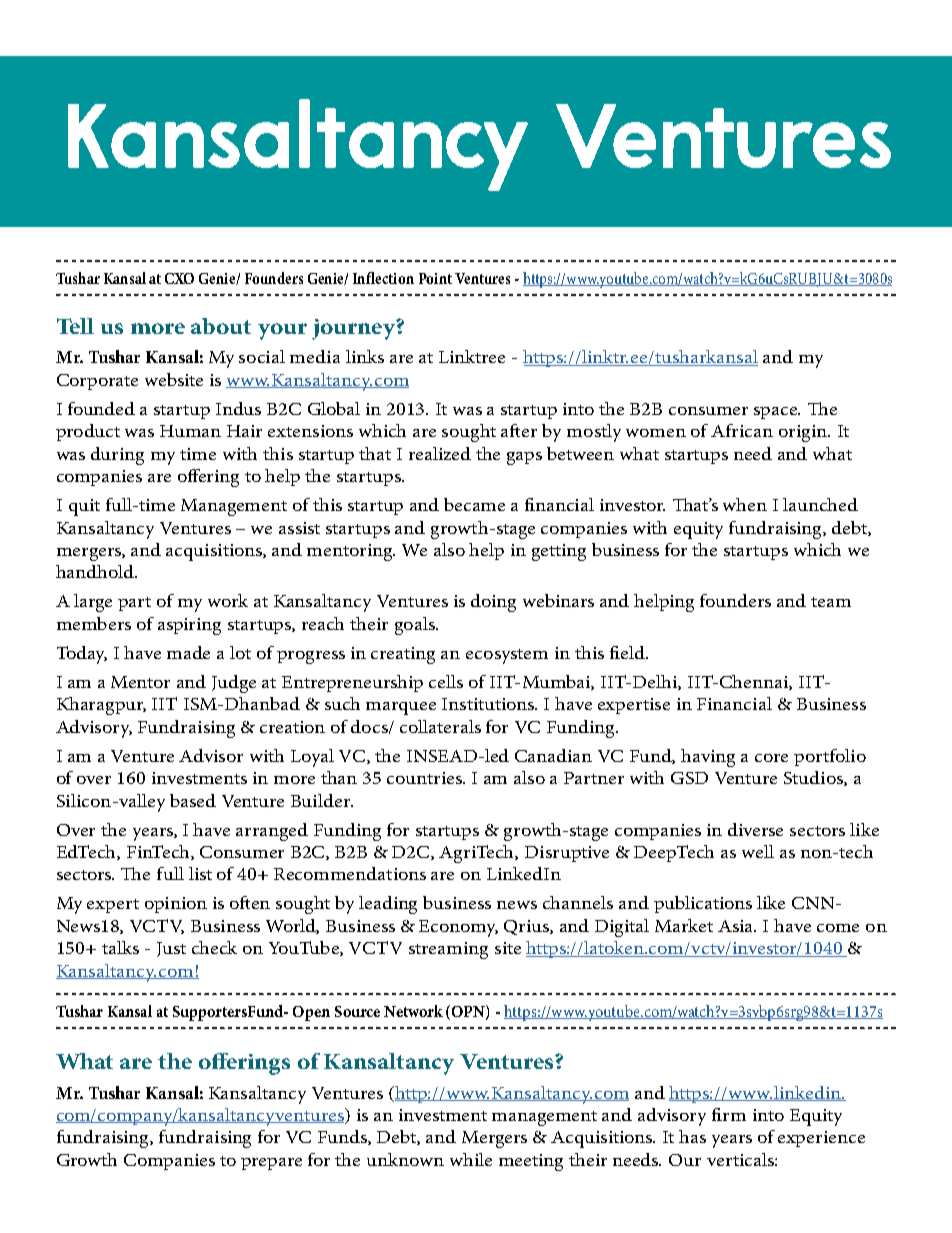  I want to click on core, so click(771, 758).
